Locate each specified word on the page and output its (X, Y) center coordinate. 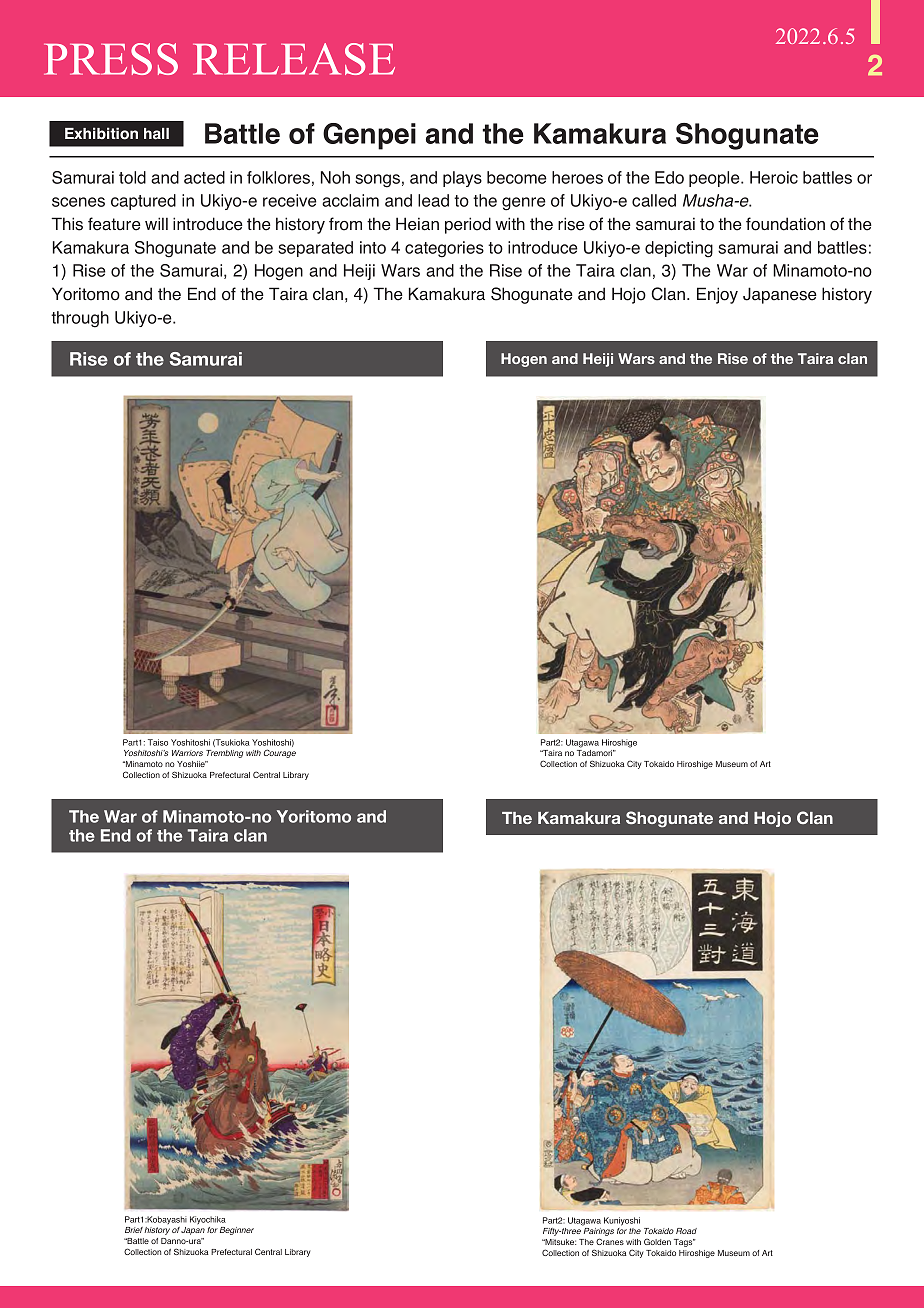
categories (444, 249)
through (80, 319)
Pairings (599, 1233)
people (715, 179)
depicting (679, 249)
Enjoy (717, 295)
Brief (134, 1230)
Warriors (187, 753)
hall (156, 134)
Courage (280, 753)
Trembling (224, 754)
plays (462, 179)
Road (686, 1231)
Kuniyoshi (622, 1221)
